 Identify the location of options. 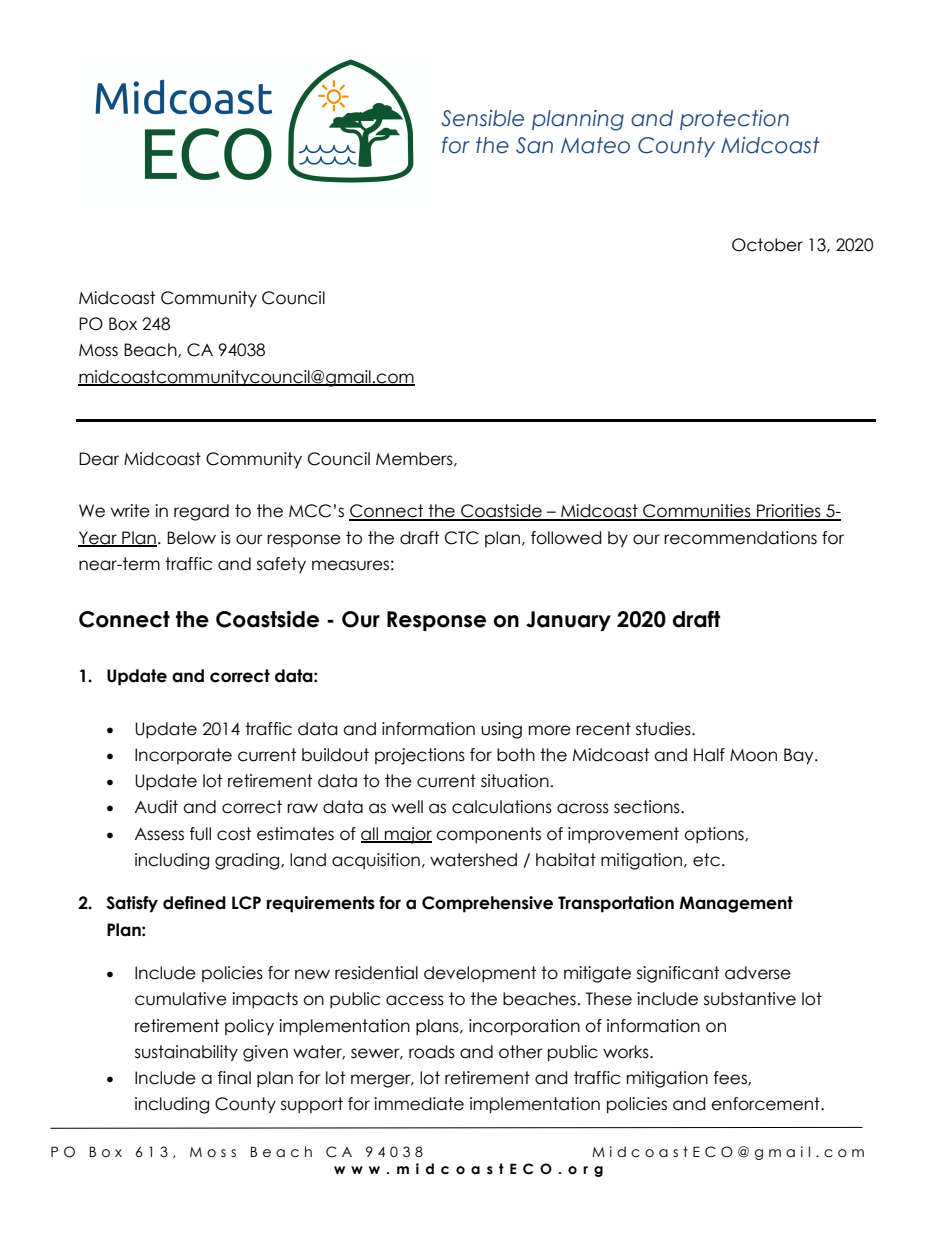
(715, 835).
